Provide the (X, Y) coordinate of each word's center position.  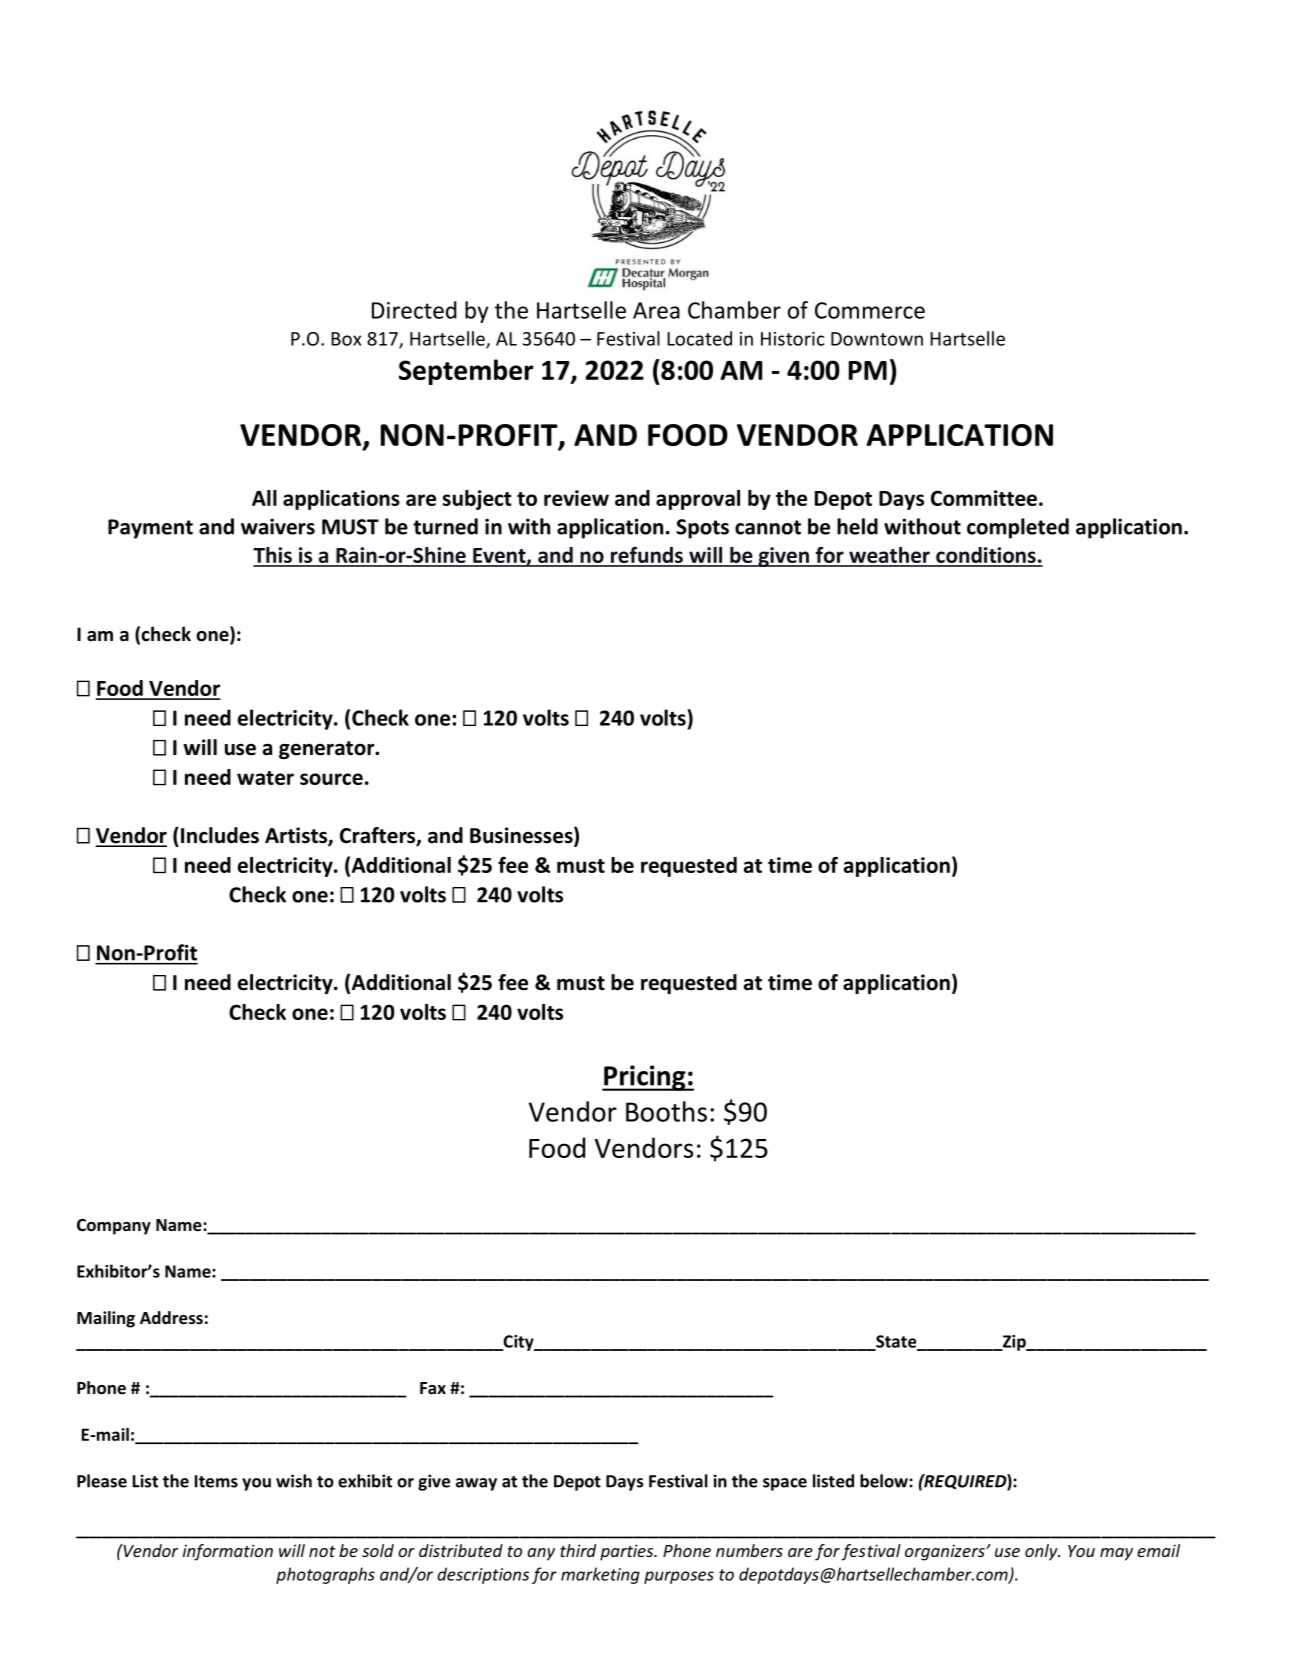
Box (346, 339)
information (228, 1552)
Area (656, 310)
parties (628, 1552)
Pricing (645, 1078)
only (1042, 1552)
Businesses (522, 836)
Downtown (877, 339)
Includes (220, 835)
